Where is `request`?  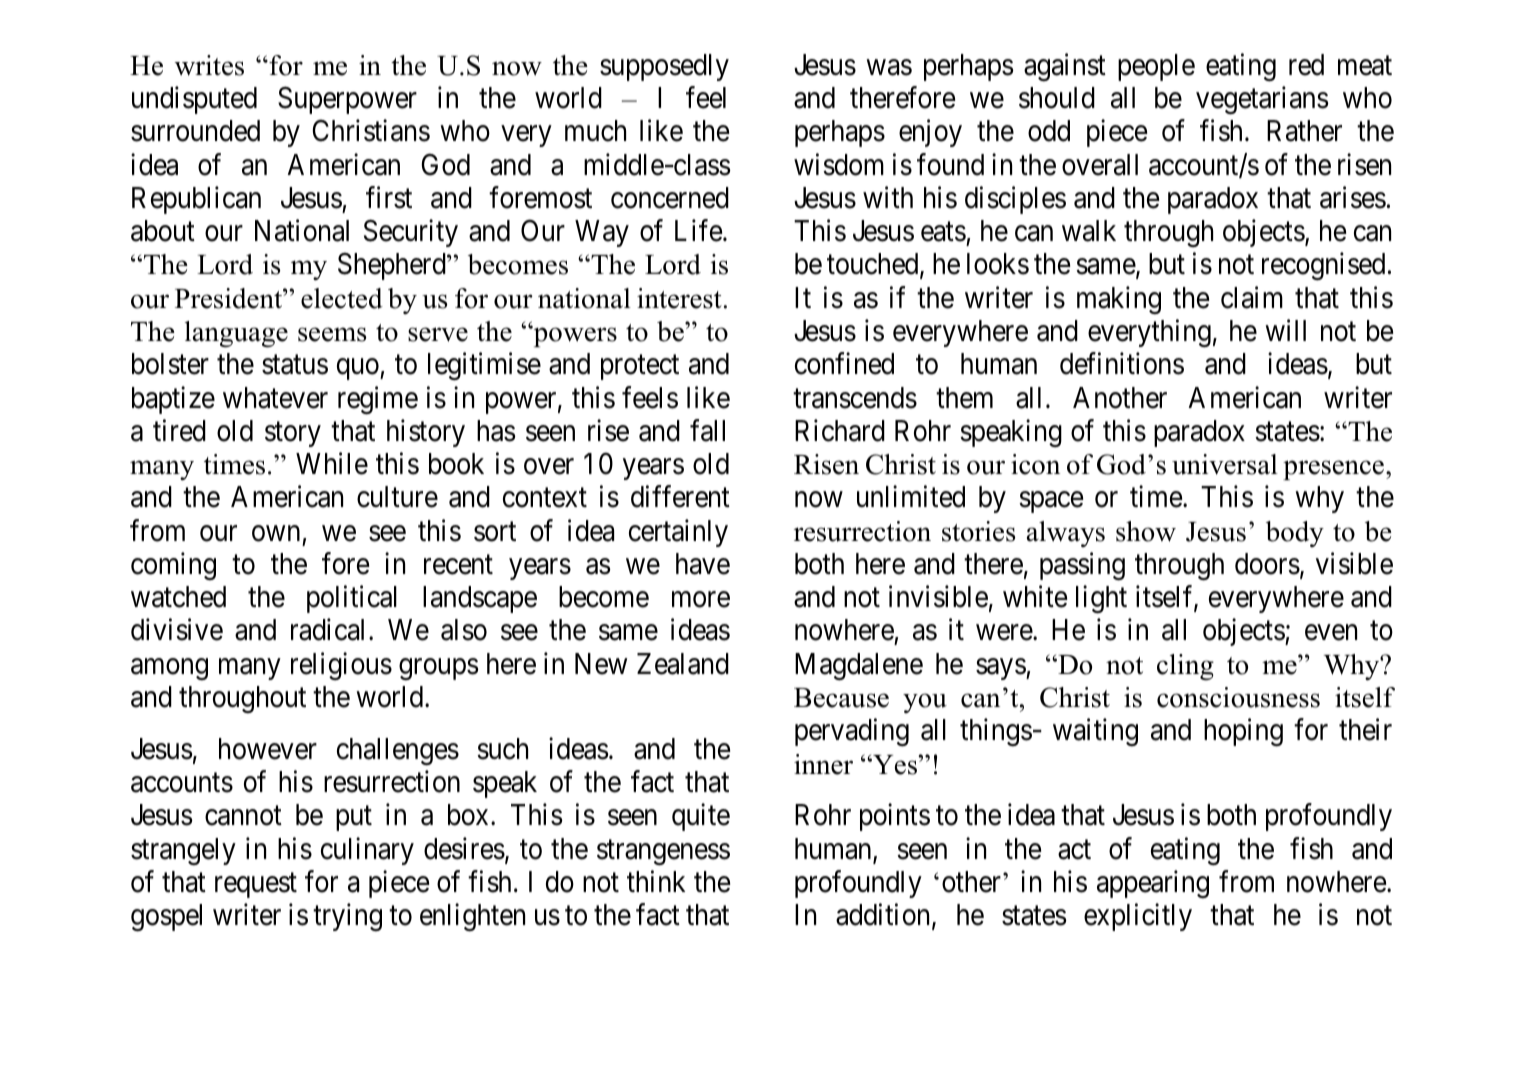
request is located at coordinates (256, 885).
